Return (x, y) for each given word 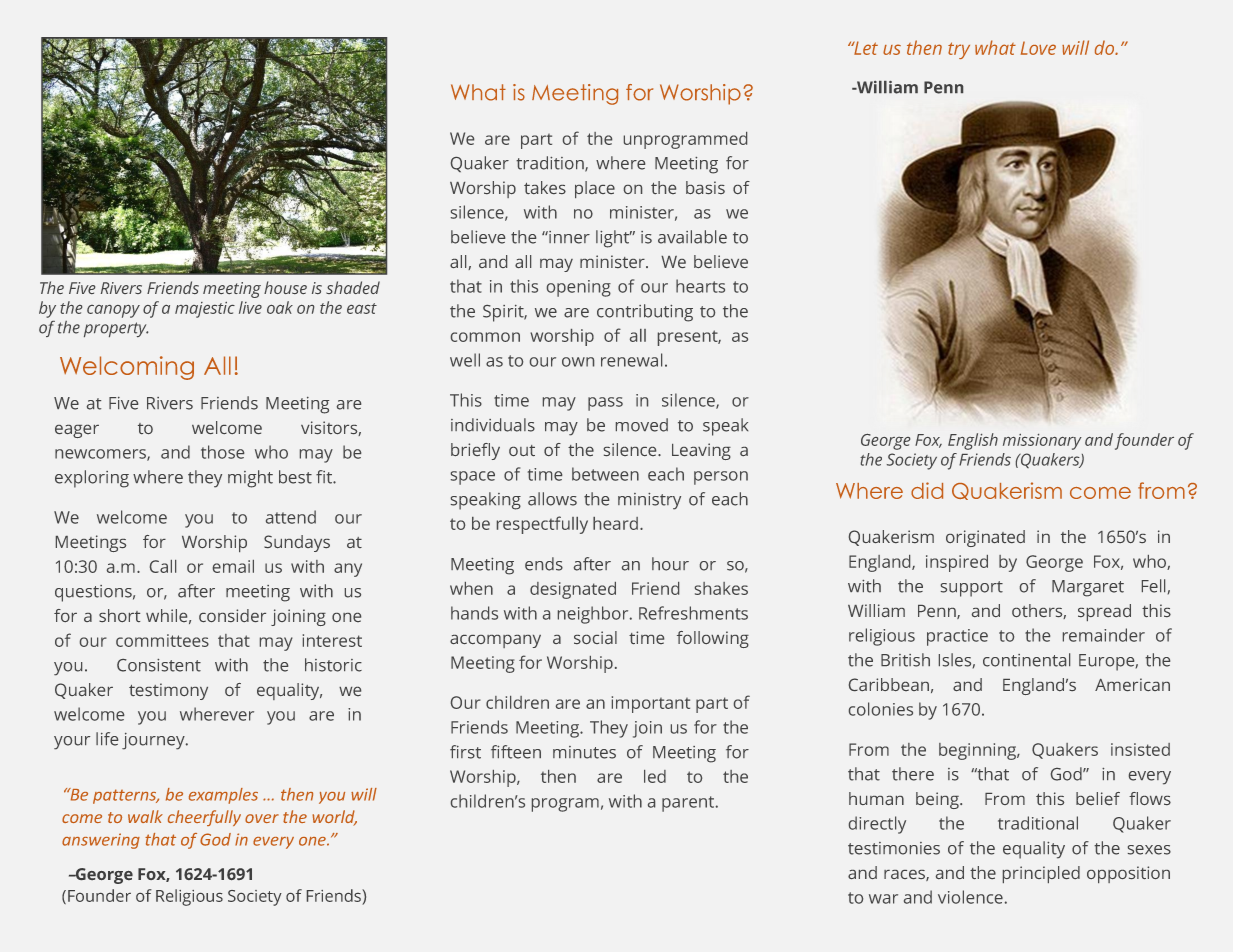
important (651, 704)
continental (1026, 660)
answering (101, 841)
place (595, 189)
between (605, 474)
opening (579, 288)
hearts (700, 286)
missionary (1042, 442)
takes (545, 187)
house (285, 287)
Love (1038, 48)
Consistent (159, 665)
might (250, 479)
